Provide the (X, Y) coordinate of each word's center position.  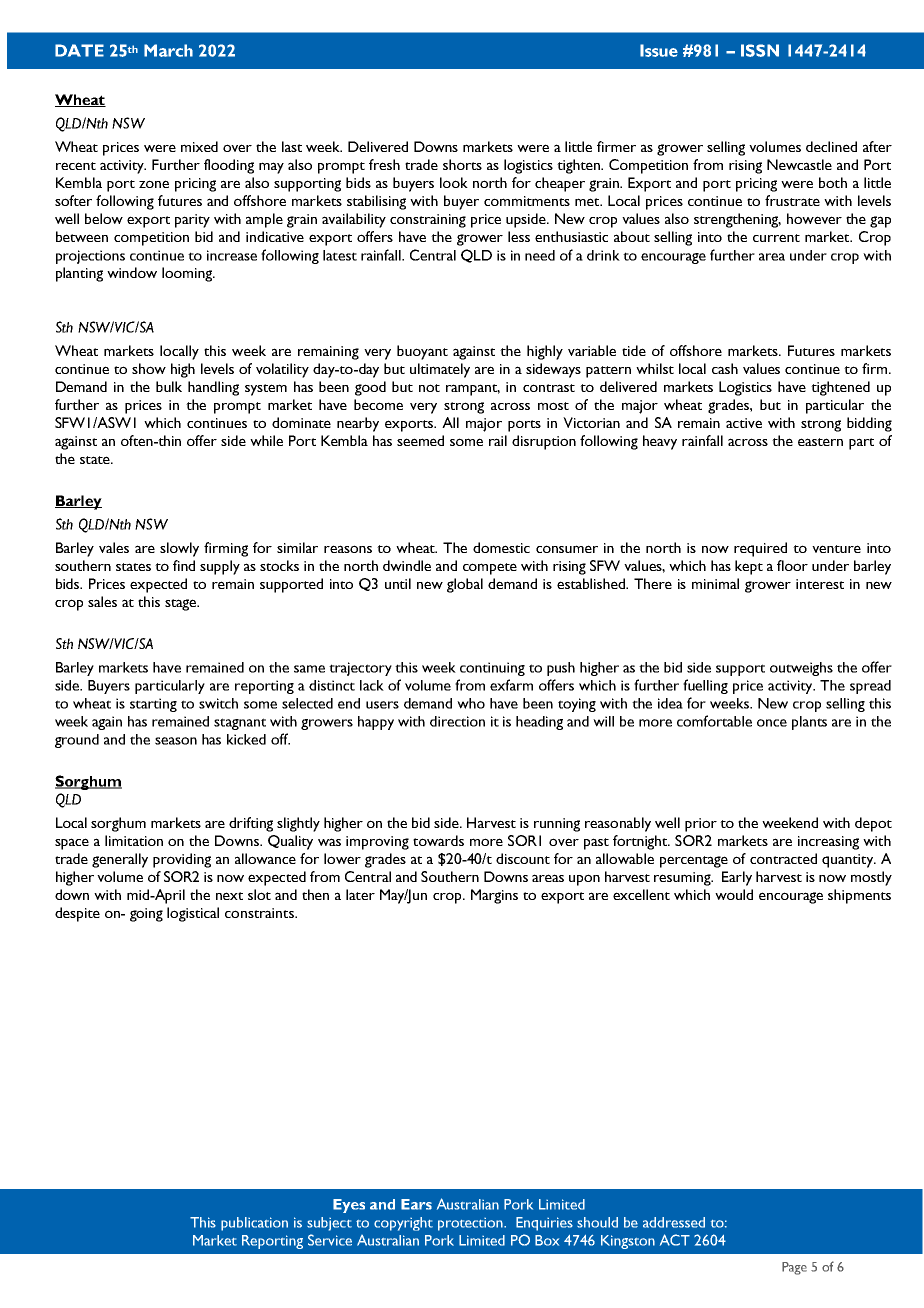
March (168, 50)
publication (254, 1224)
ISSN (760, 50)
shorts (462, 164)
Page (794, 1268)
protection (471, 1224)
